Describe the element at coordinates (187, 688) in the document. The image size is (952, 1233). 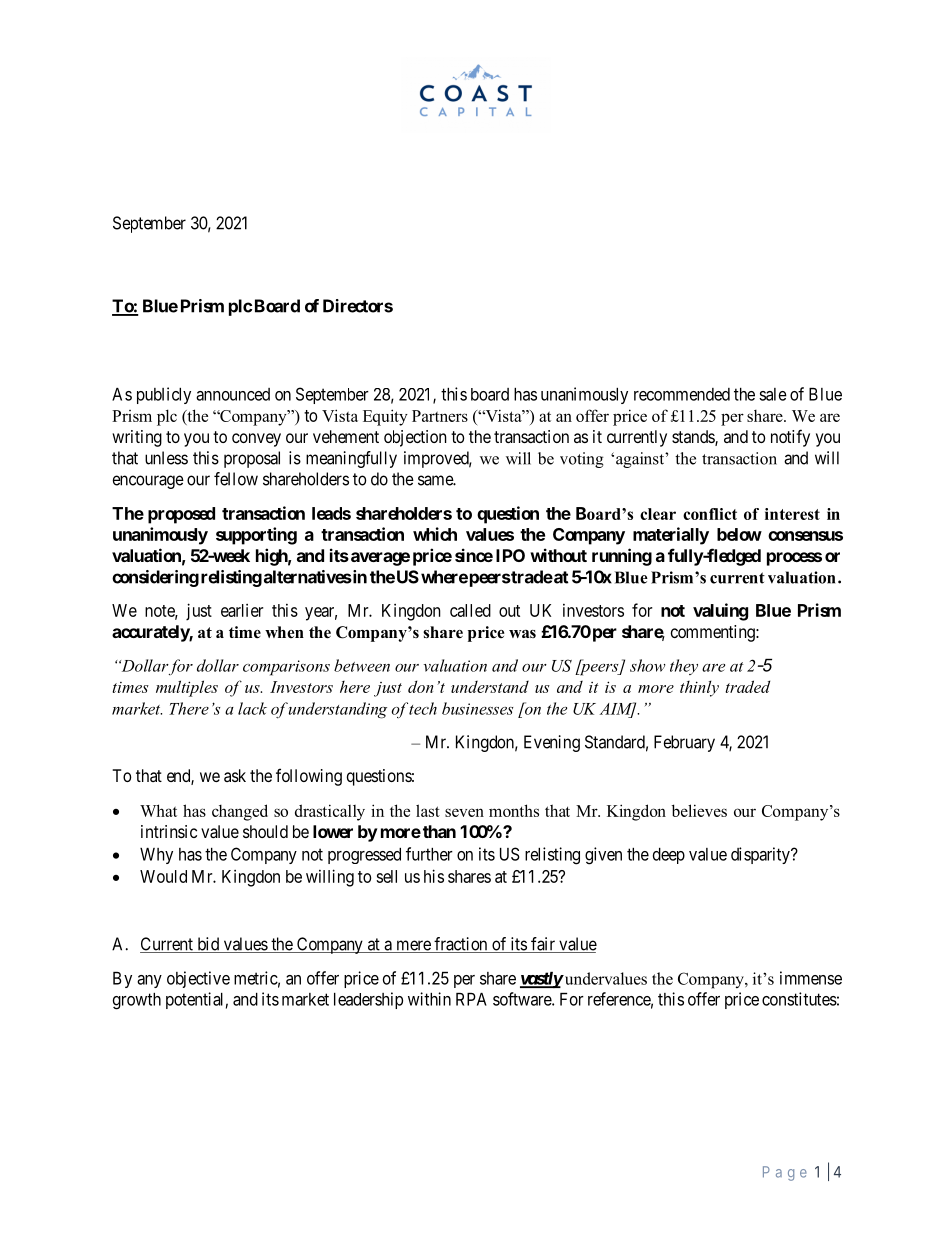
I see `multiples` at that location.
